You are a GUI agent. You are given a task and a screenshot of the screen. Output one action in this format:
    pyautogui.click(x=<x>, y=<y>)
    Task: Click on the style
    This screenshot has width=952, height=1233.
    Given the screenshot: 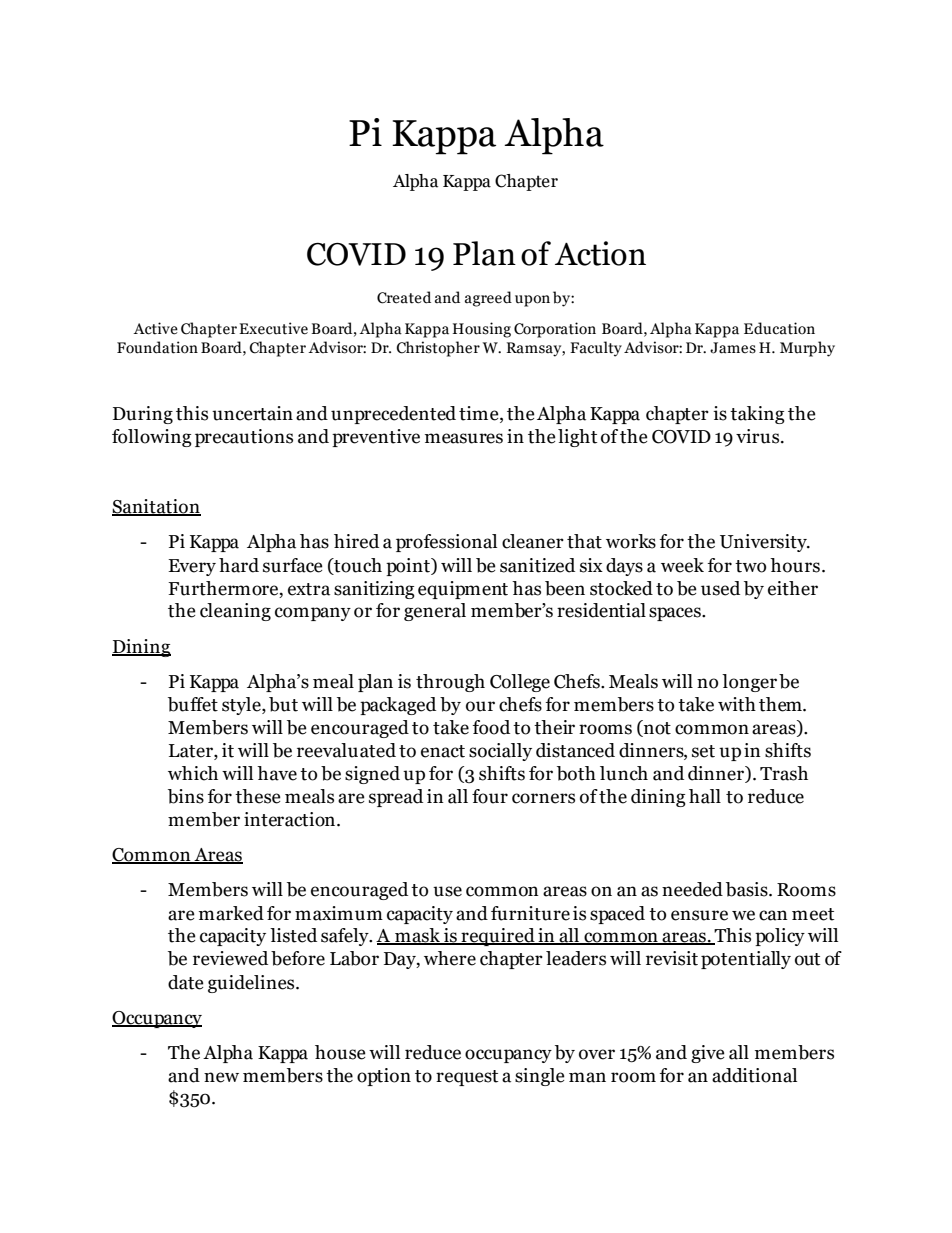 What is the action you would take?
    pyautogui.click(x=242, y=706)
